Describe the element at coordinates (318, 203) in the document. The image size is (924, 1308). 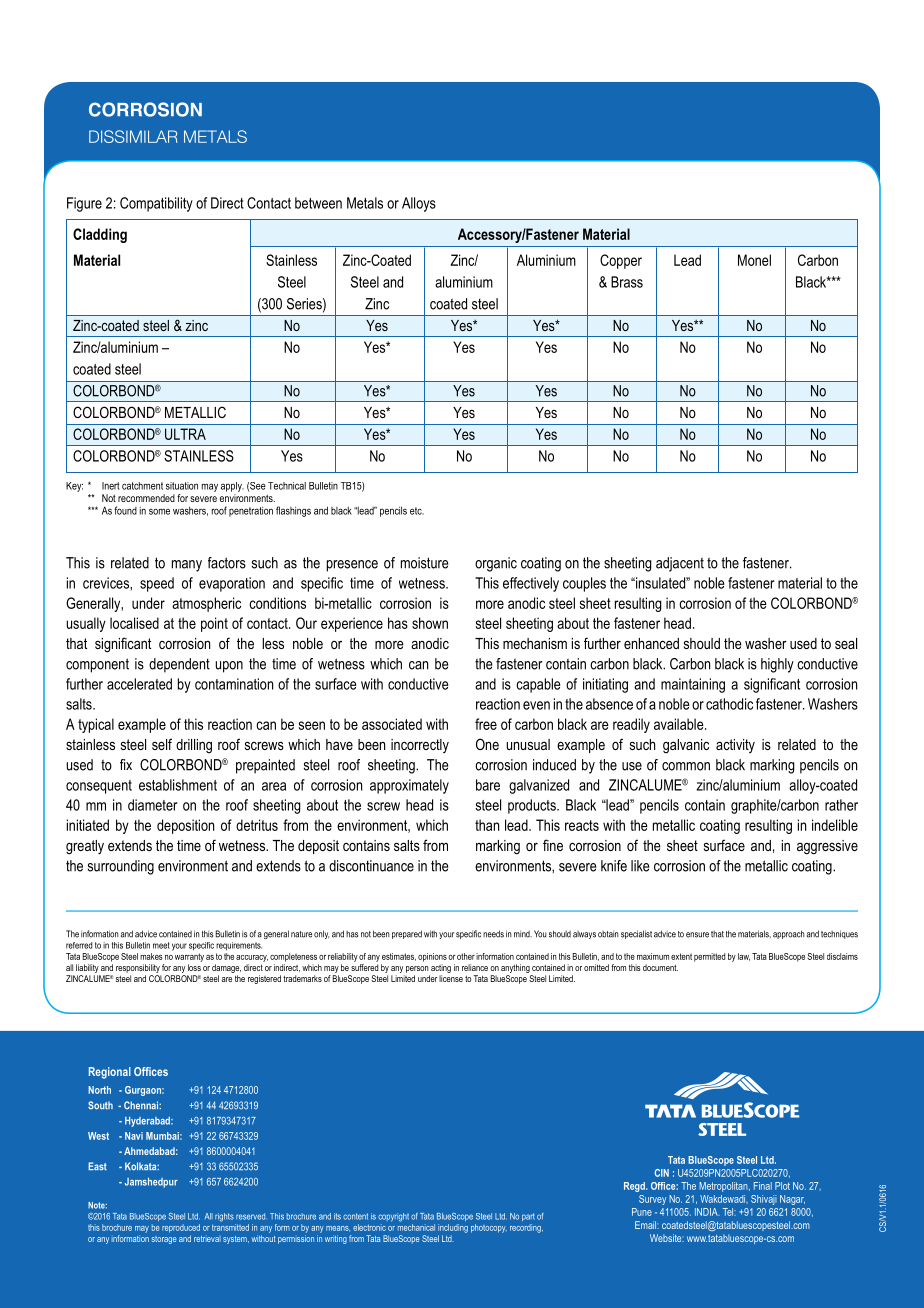
I see `between` at that location.
